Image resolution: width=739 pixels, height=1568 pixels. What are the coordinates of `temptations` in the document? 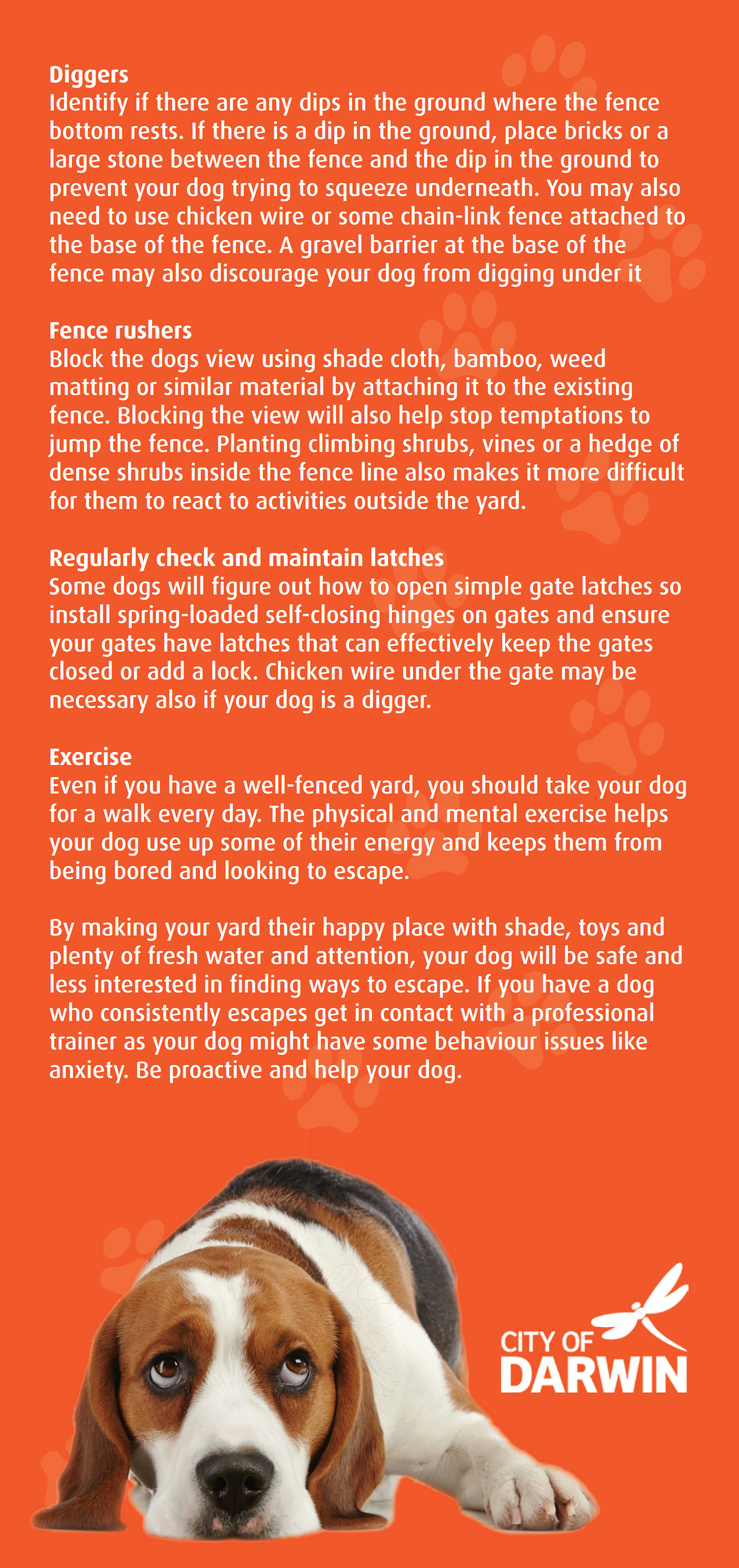 It's located at (561, 417).
